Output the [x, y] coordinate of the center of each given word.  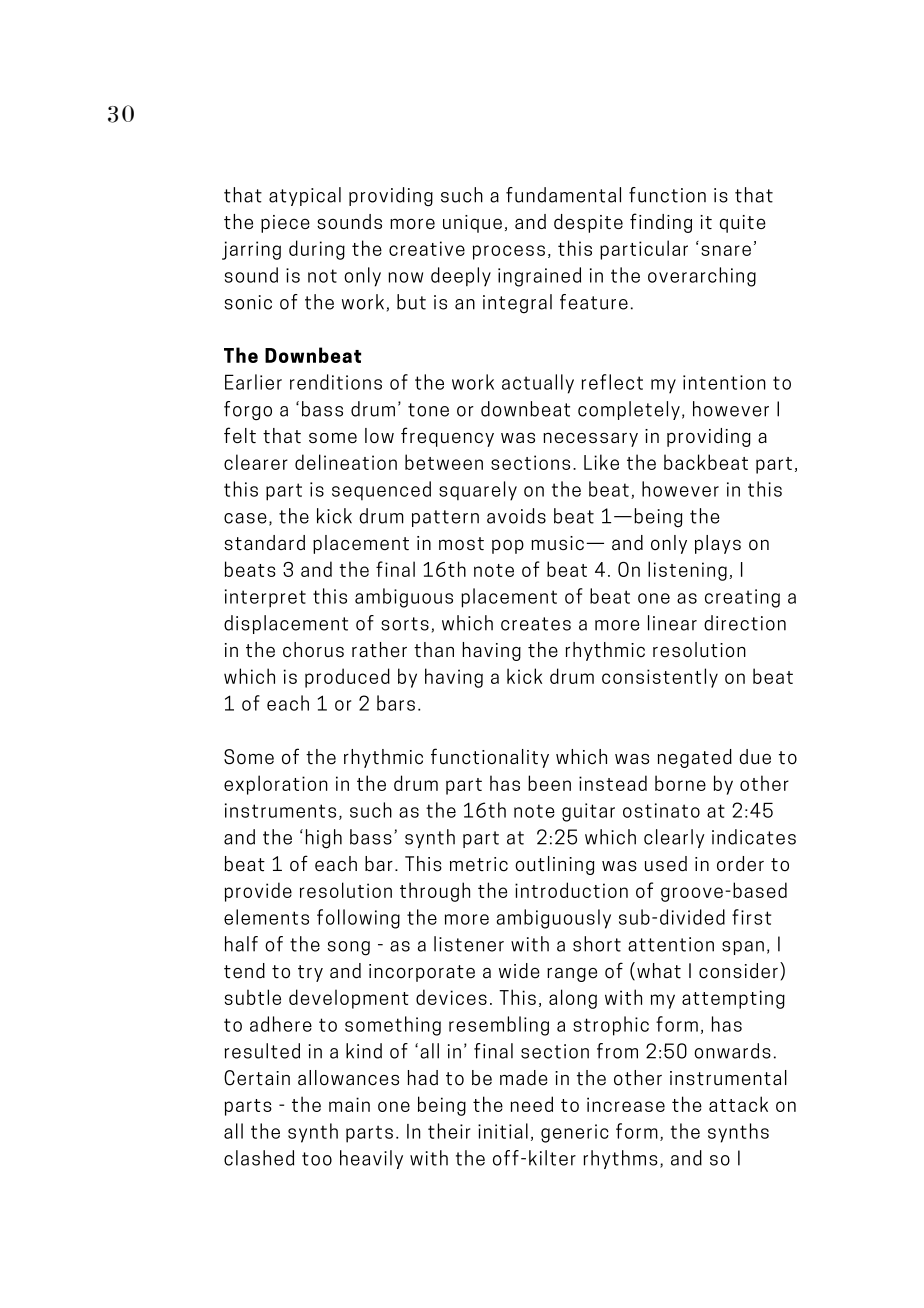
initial [503, 1131]
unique [472, 224]
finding [661, 223]
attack [738, 1104]
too [317, 1159]
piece [285, 224]
